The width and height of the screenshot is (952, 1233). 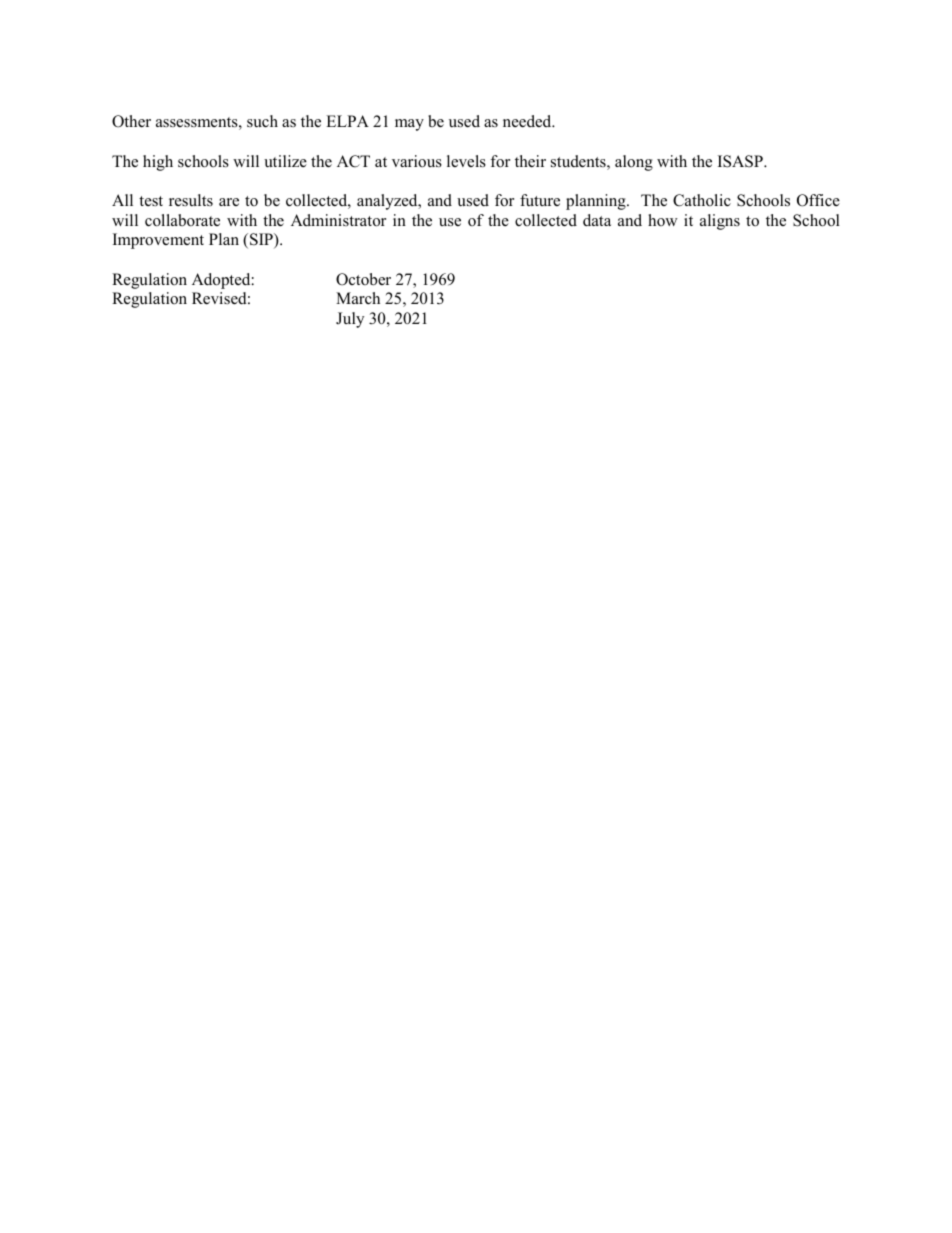 I want to click on such, so click(x=262, y=121).
